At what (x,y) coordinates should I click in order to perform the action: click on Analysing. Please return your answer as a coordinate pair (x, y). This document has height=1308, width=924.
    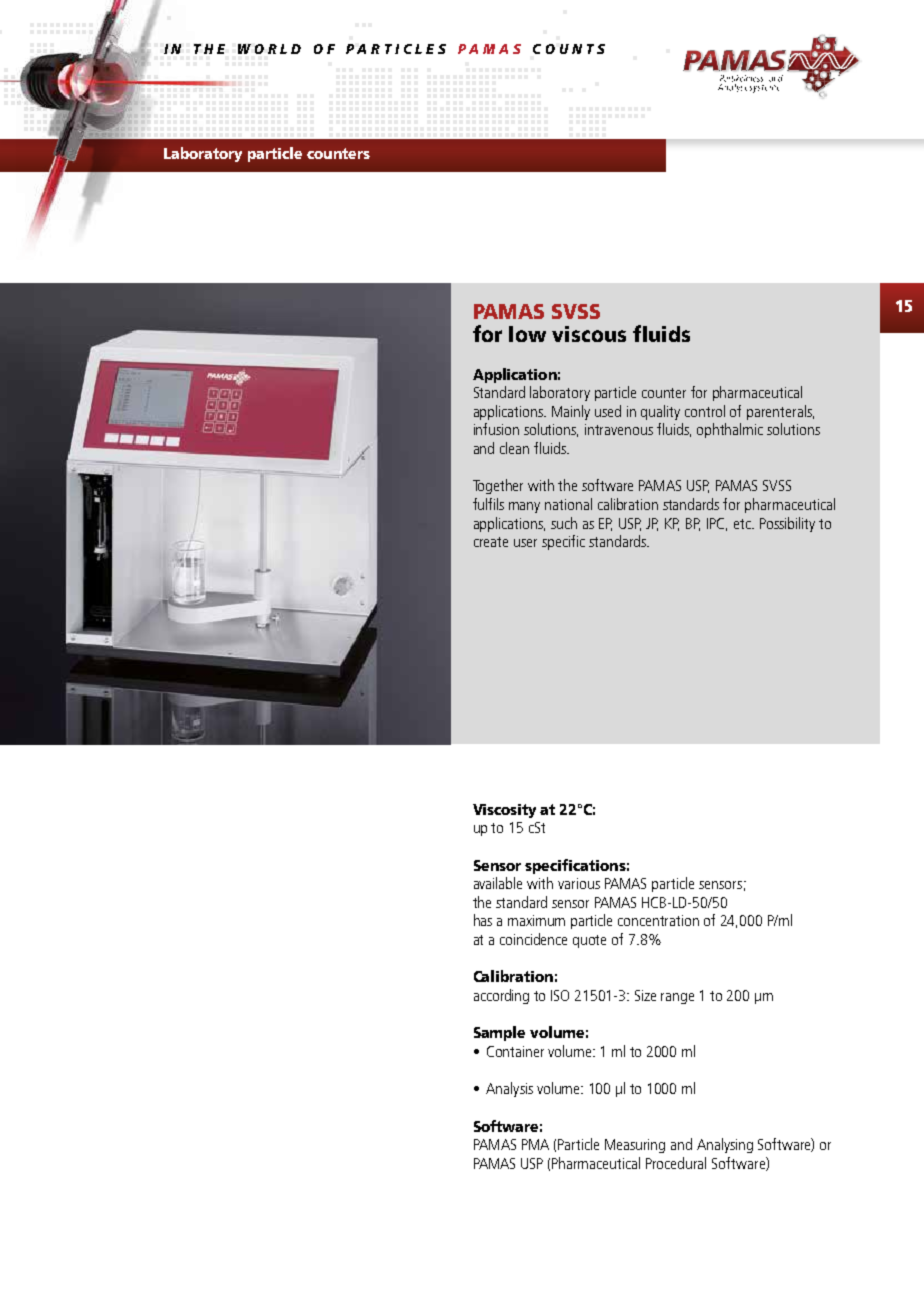
    Looking at the image, I should click on (725, 1145).
